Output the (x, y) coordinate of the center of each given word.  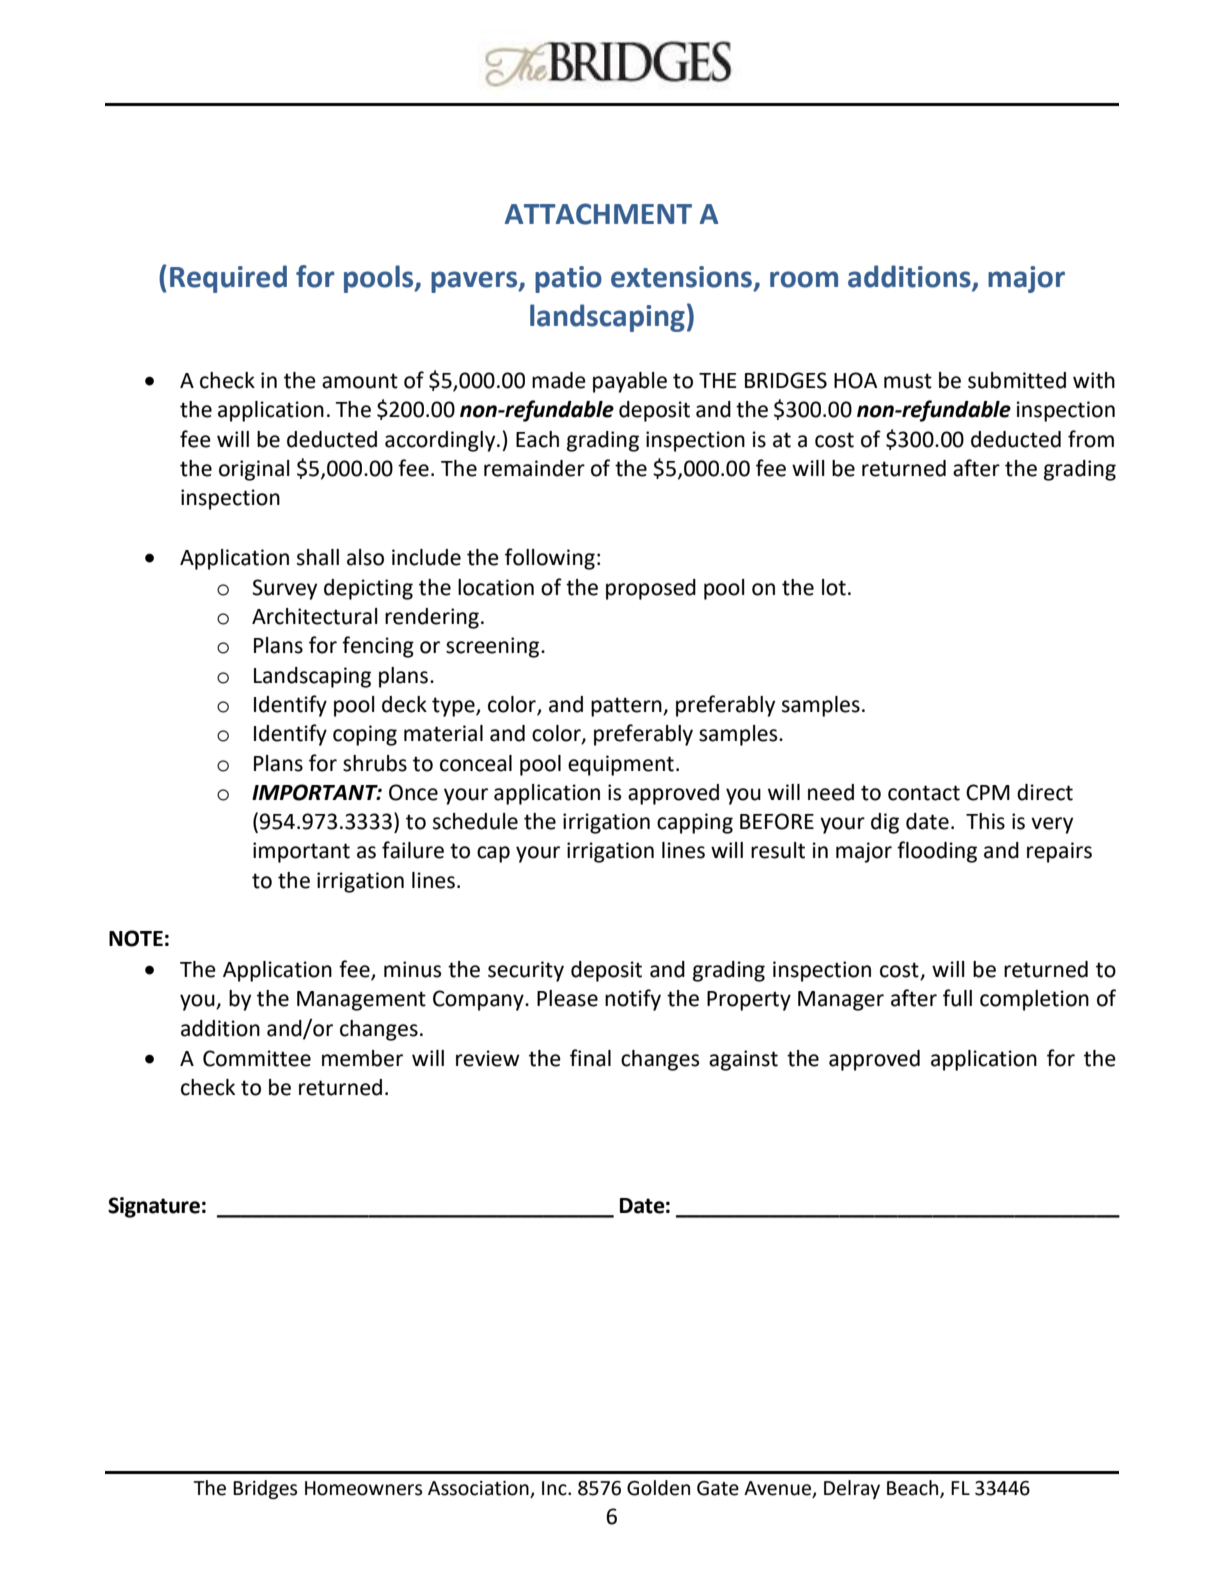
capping (695, 823)
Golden (658, 1488)
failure (413, 850)
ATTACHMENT (598, 214)
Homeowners (363, 1488)
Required (228, 279)
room (804, 279)
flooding (937, 852)
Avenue (778, 1489)
